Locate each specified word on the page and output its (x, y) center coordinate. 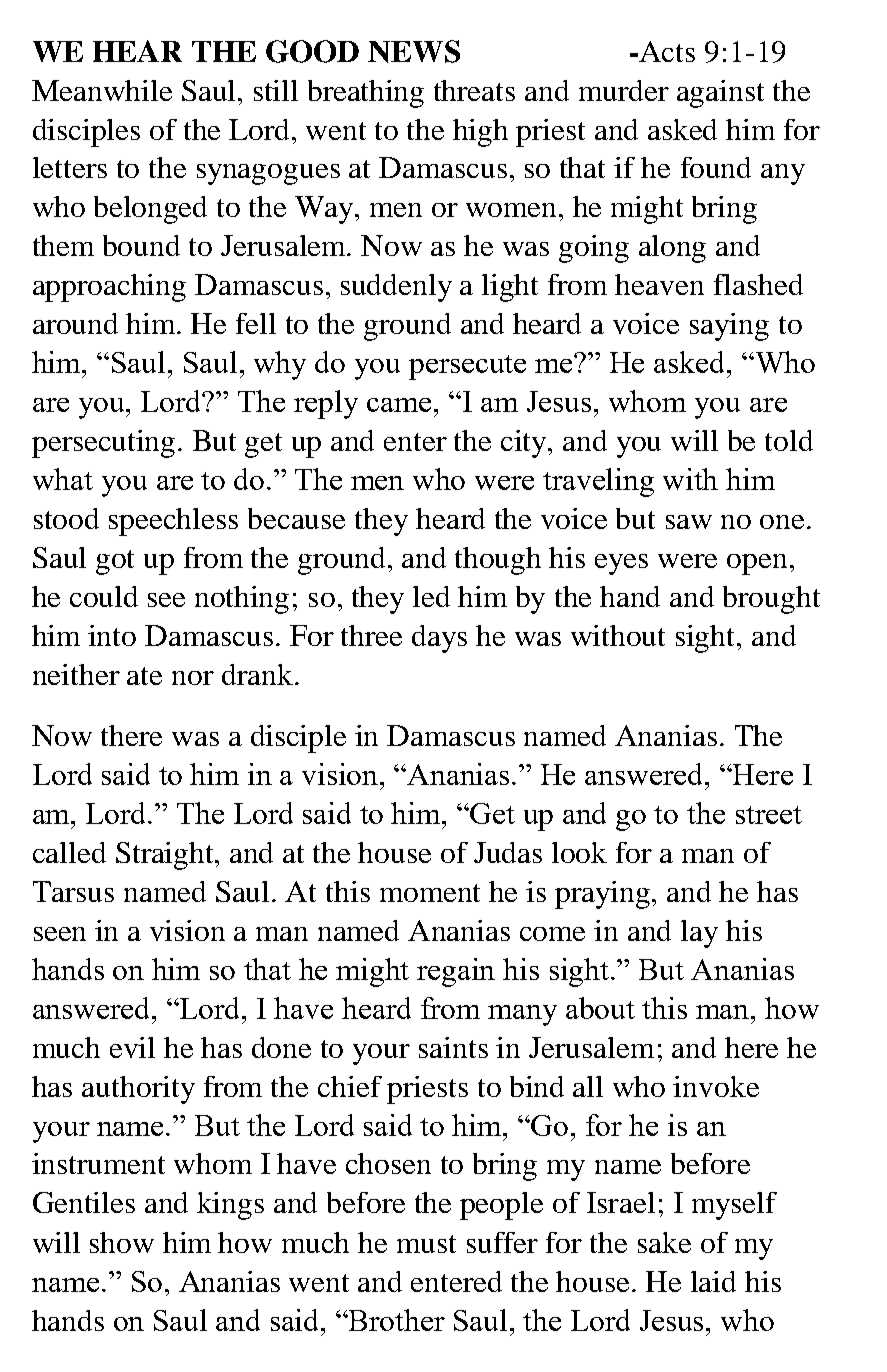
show (122, 1242)
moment (430, 893)
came (399, 405)
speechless (173, 522)
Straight (166, 856)
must (426, 1244)
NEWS (414, 51)
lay (699, 934)
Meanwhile (102, 90)
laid (713, 1281)
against (720, 94)
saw (689, 522)
